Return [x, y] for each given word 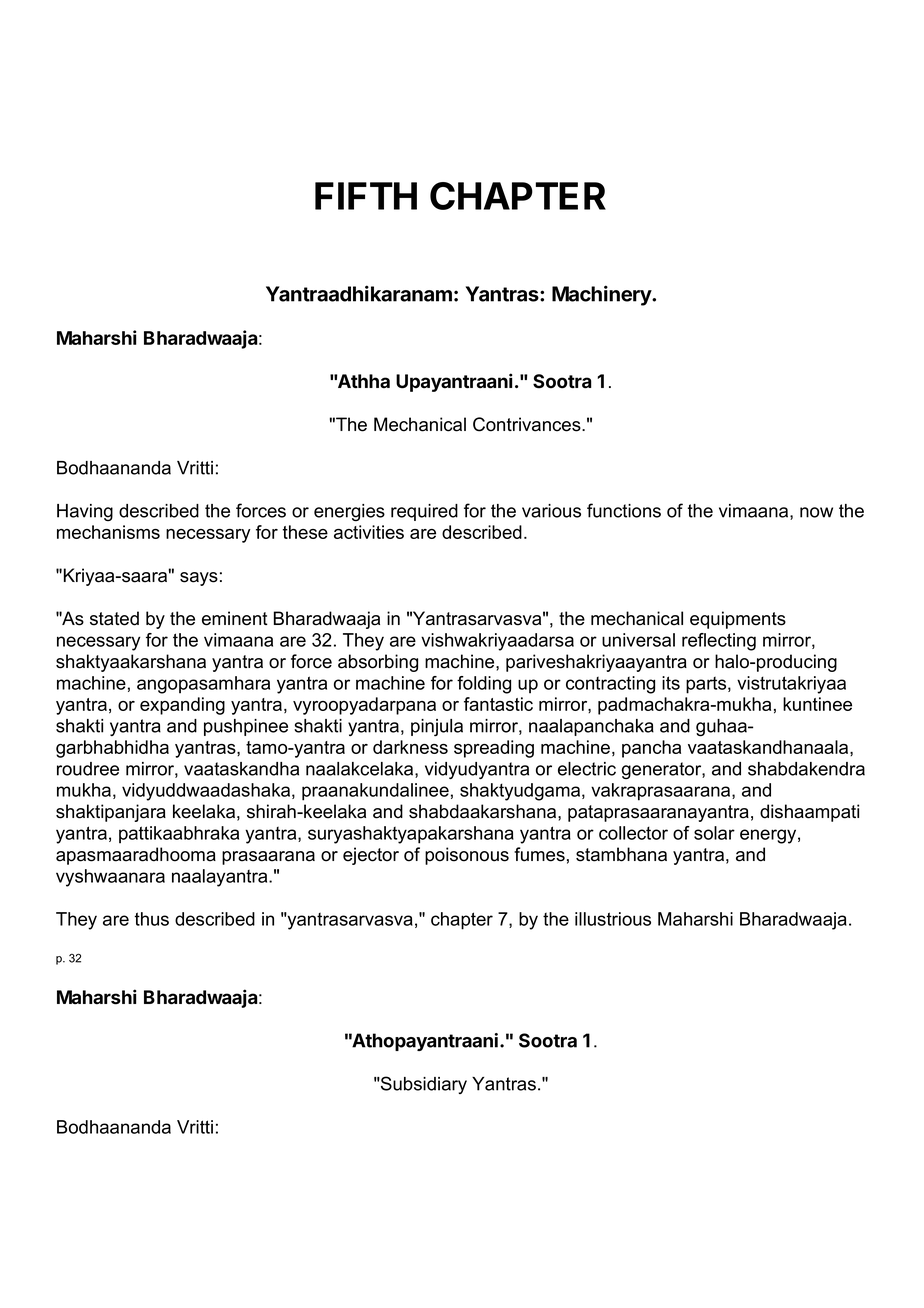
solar [714, 833]
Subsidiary [423, 1085]
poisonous [467, 856]
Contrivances [528, 424]
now [816, 512]
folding [484, 685]
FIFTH [366, 196]
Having [85, 512]
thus [151, 919]
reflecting [719, 642]
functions [624, 510]
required [424, 512]
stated [114, 618]
